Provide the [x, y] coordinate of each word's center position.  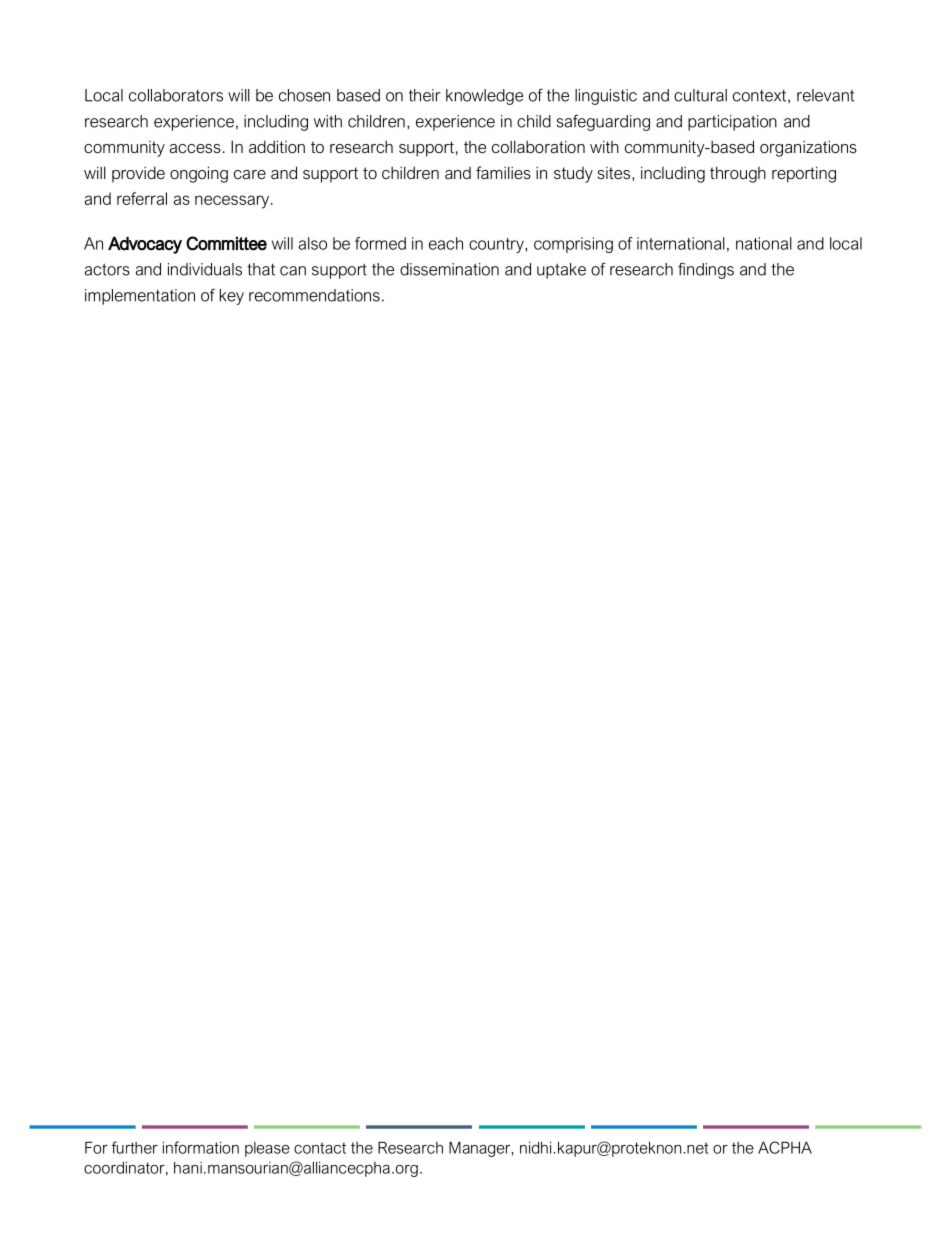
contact [320, 1148]
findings [706, 271]
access [195, 148]
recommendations [314, 295]
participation [732, 123]
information [201, 1147]
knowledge [484, 97]
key [232, 297]
